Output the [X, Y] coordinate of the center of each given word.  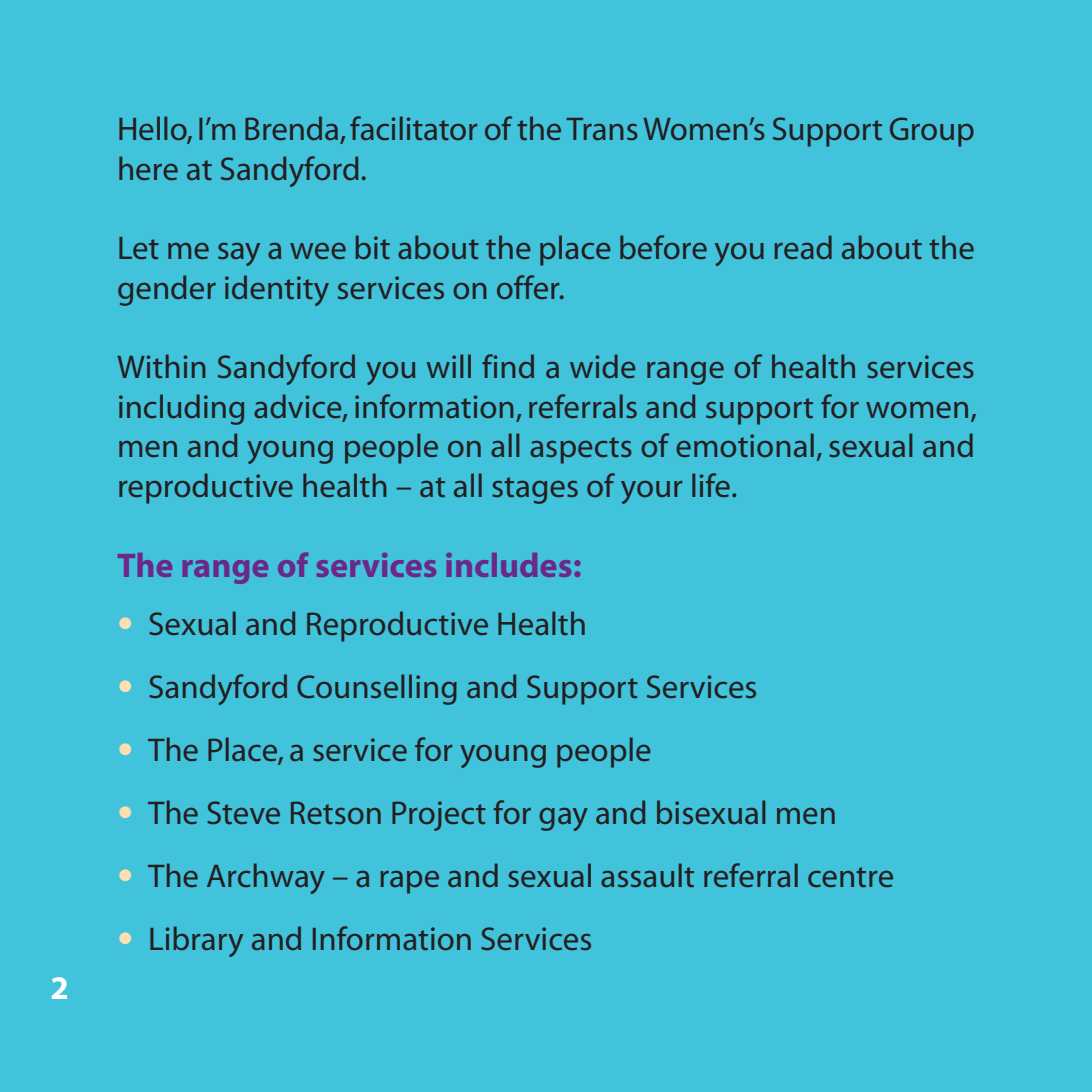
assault [647, 875]
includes [508, 565]
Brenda [291, 128]
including [181, 409]
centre [850, 877]
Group [932, 132]
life [711, 485]
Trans [602, 129]
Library [196, 941]
